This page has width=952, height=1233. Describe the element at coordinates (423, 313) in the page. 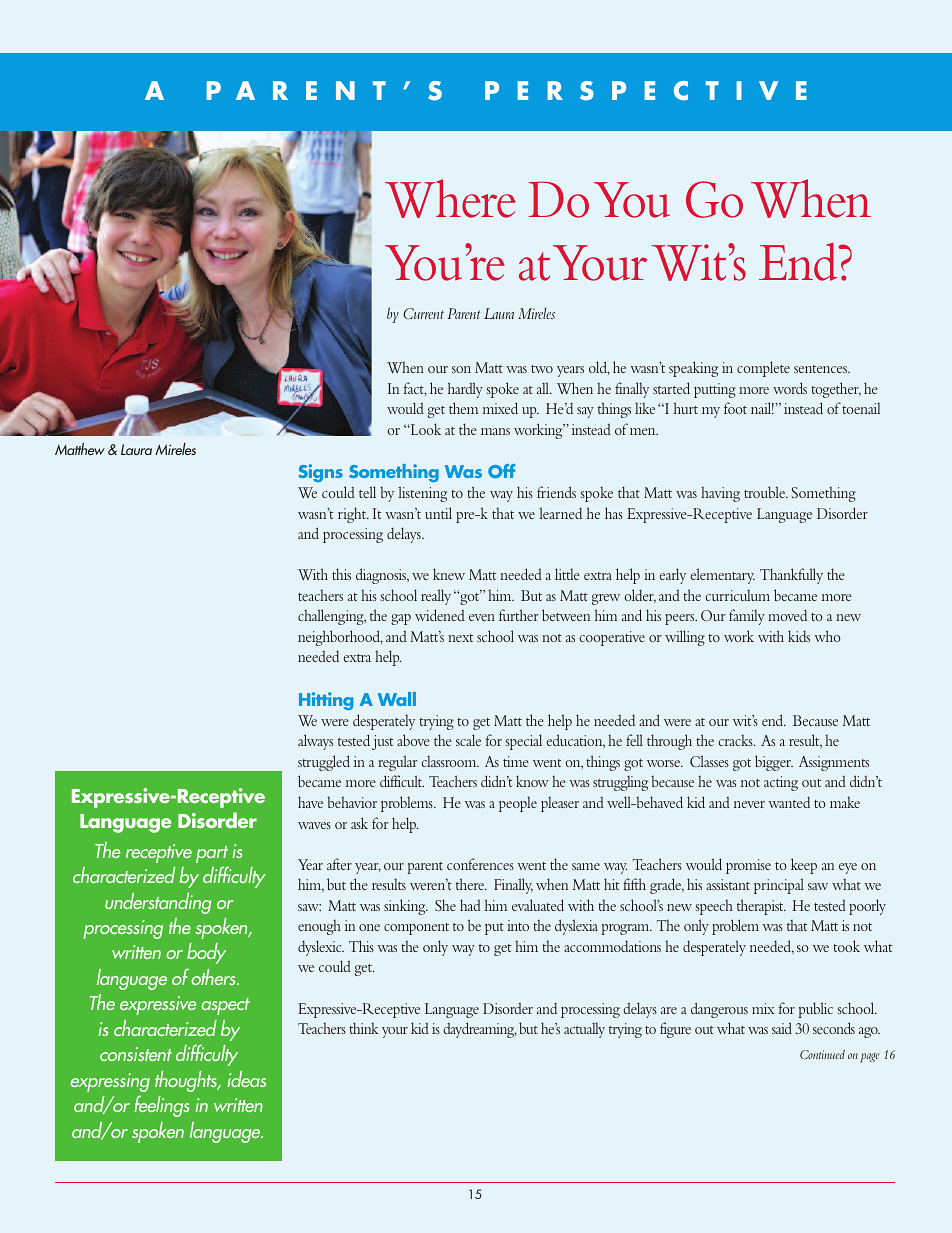

I see `Current` at that location.
